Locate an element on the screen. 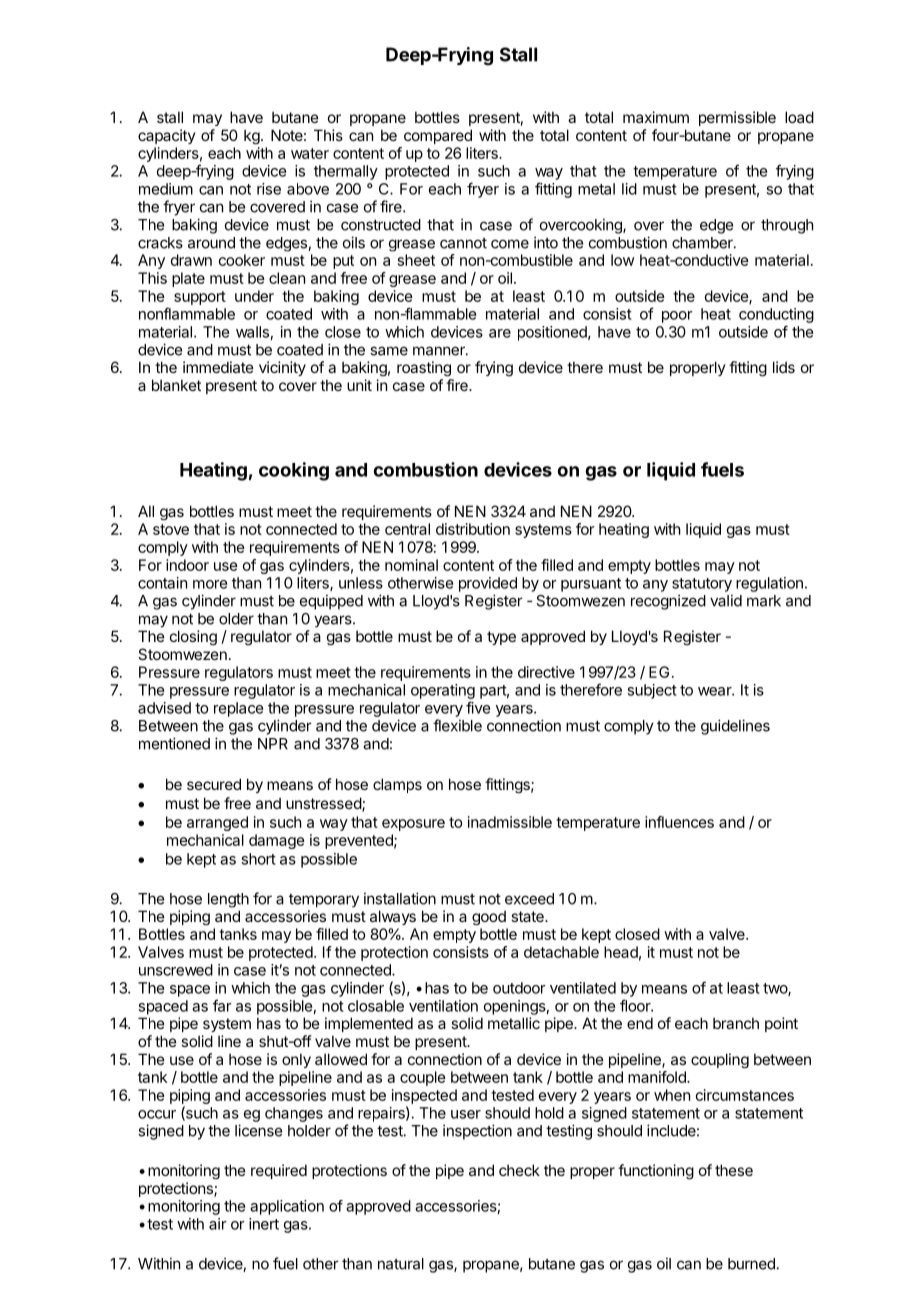 This screenshot has height=1308, width=924. roasting is located at coordinates (424, 368).
